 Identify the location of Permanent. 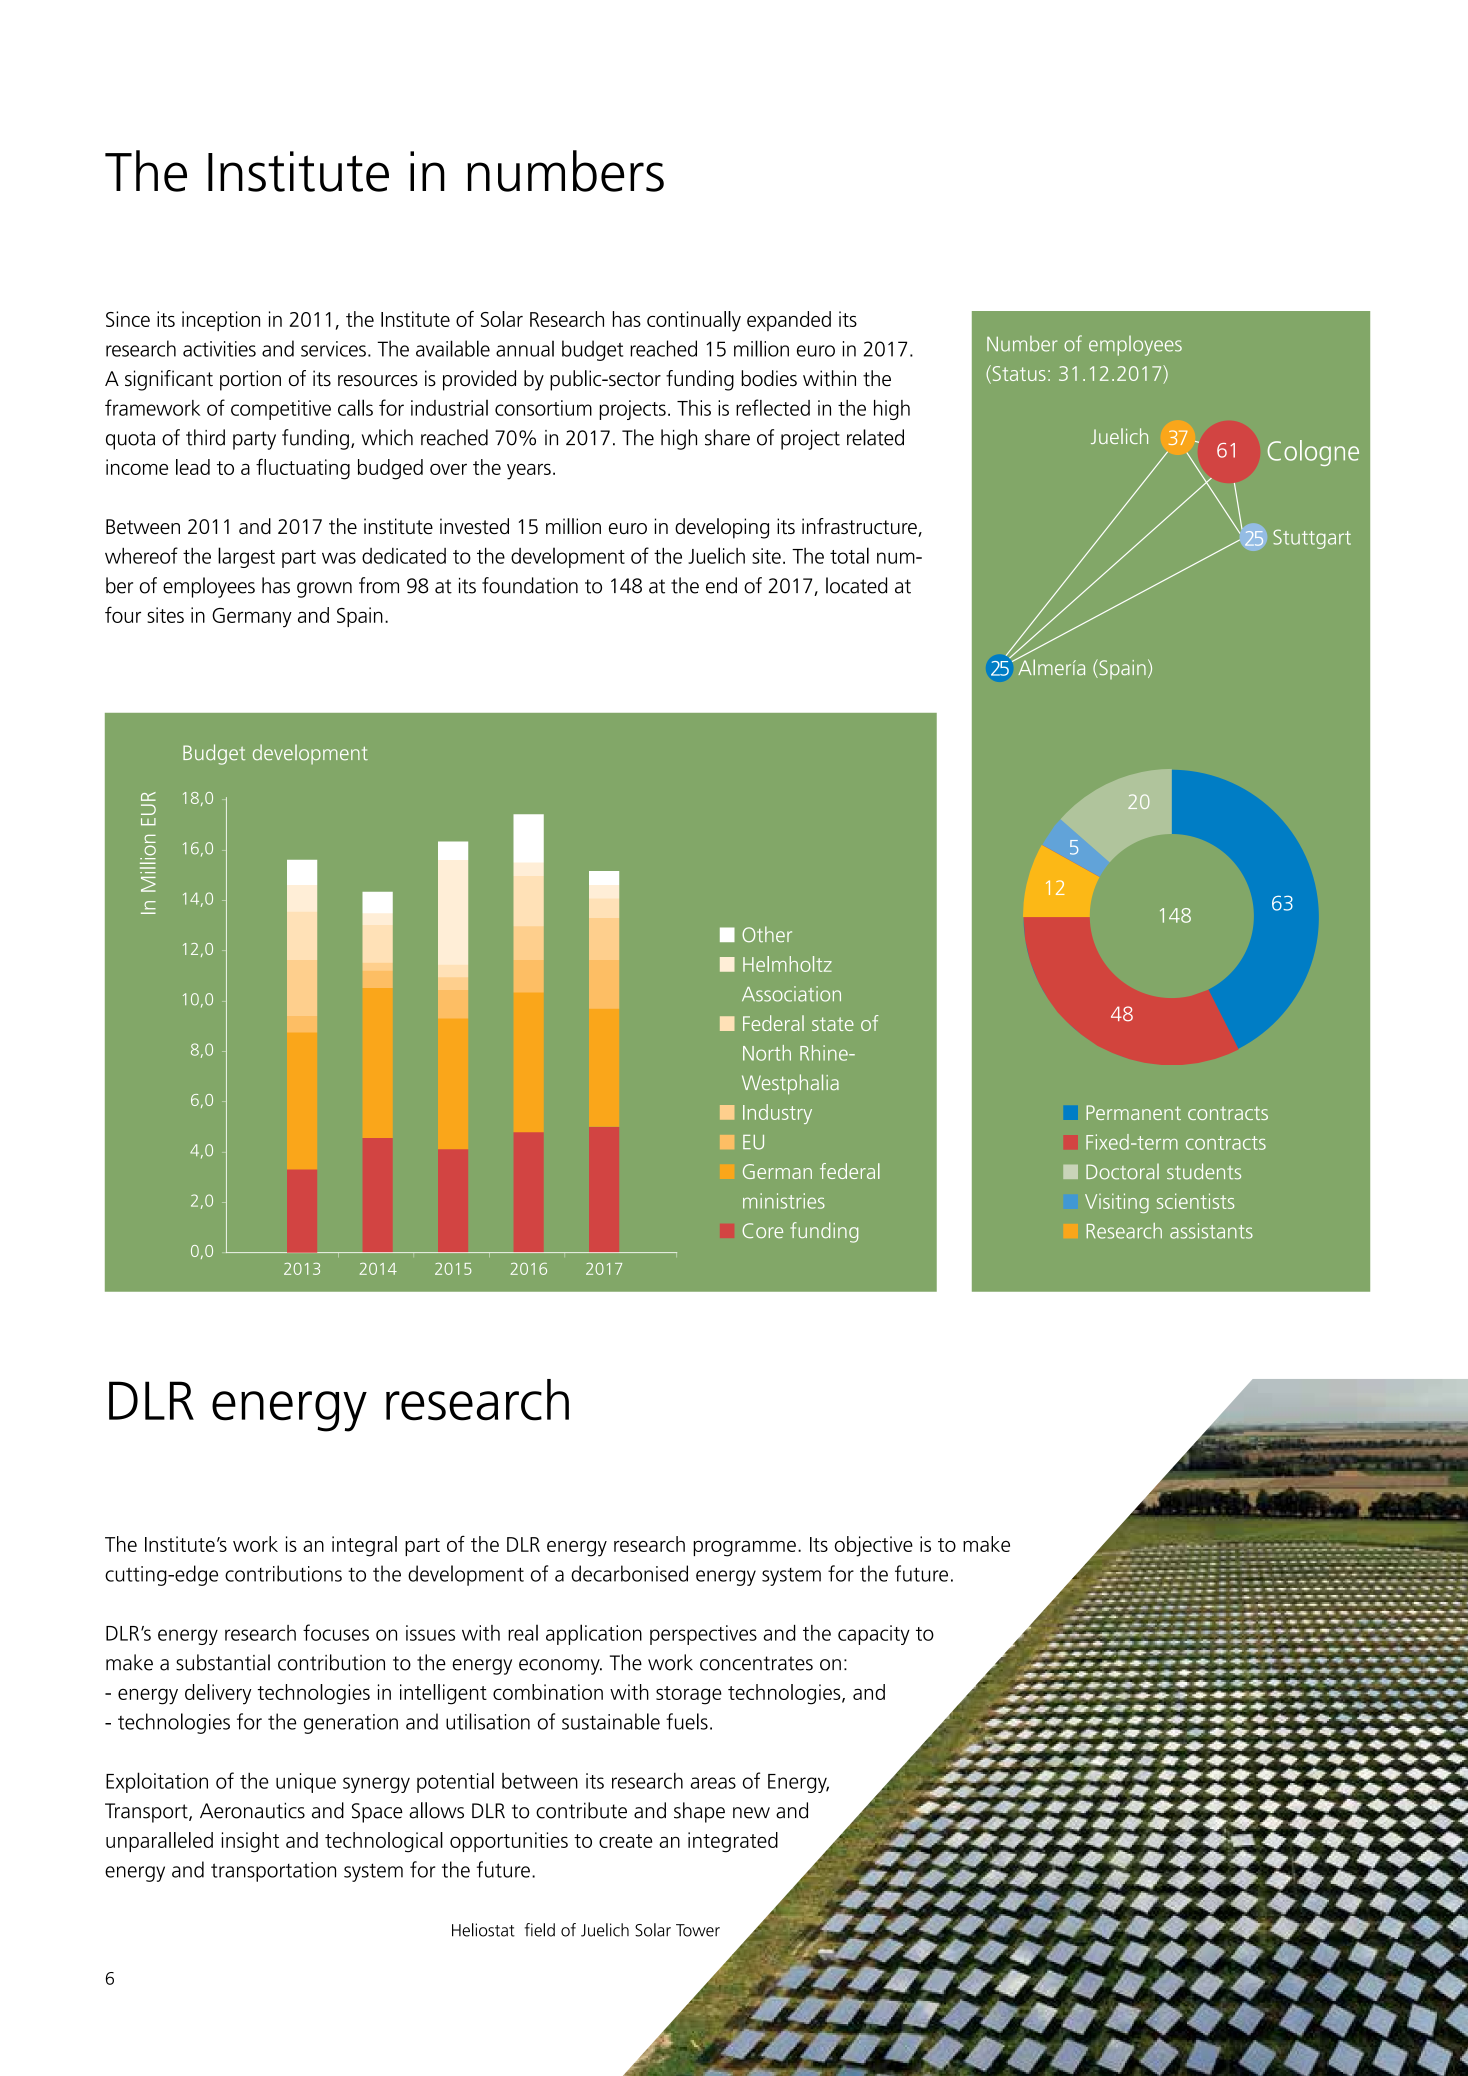
(1133, 1112).
